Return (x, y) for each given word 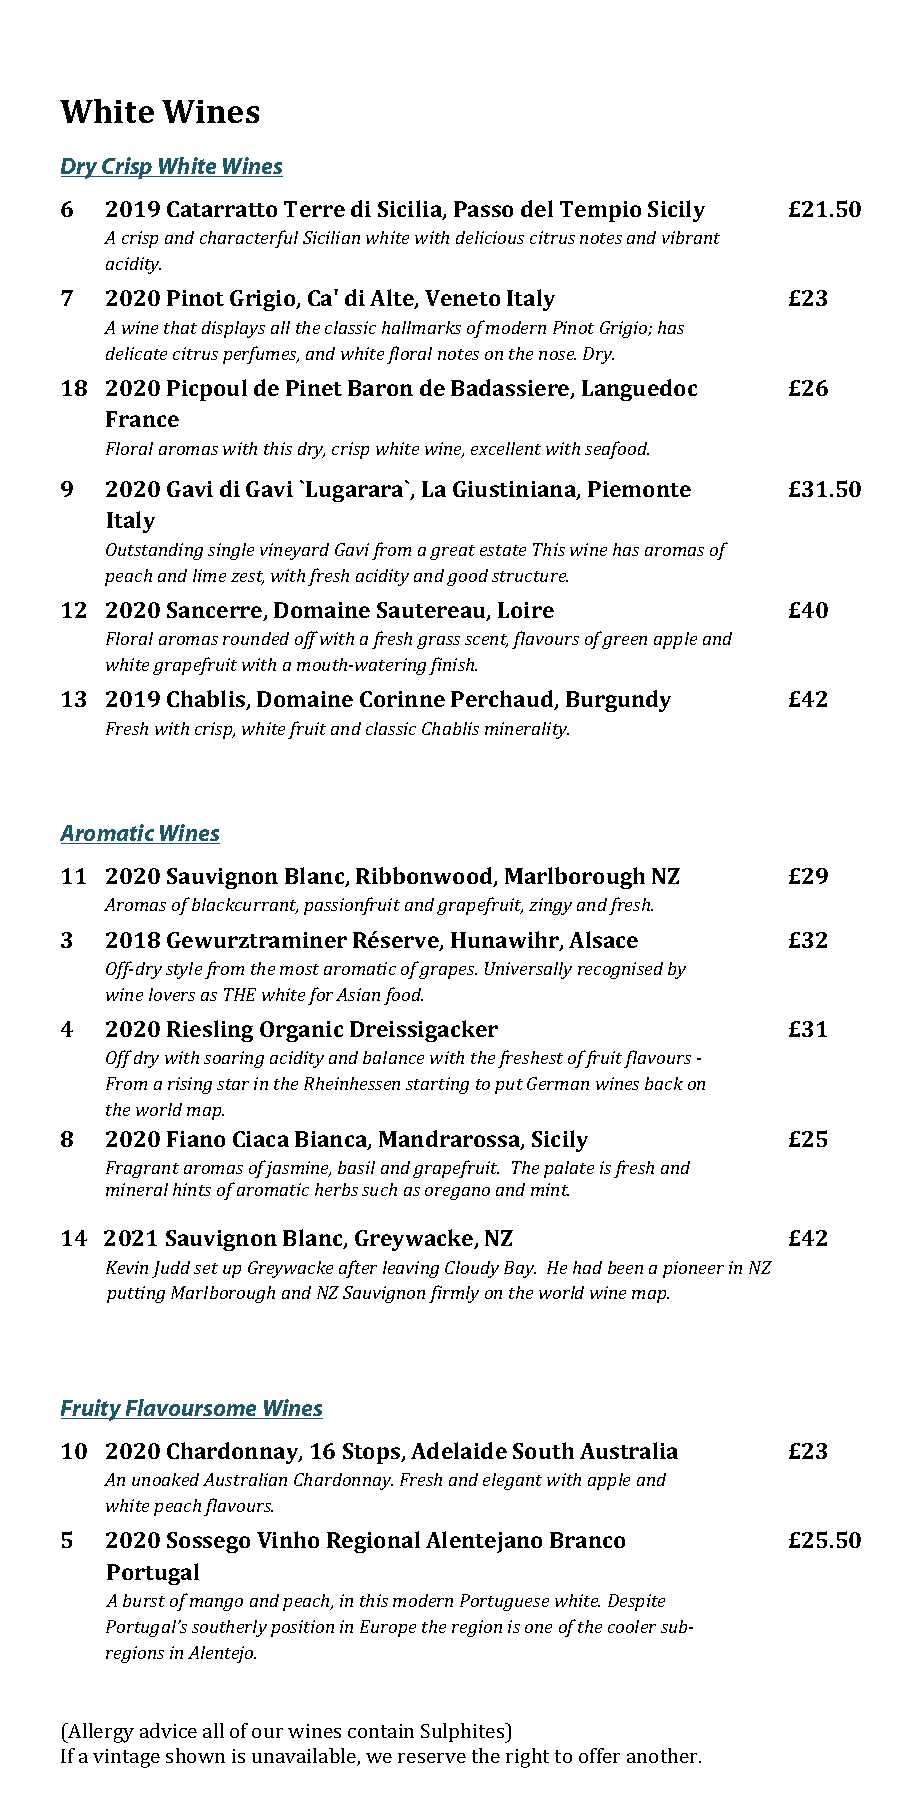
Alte (393, 299)
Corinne (402, 699)
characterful (249, 239)
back (664, 1083)
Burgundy (618, 701)
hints (192, 1189)
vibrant (691, 237)
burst (144, 1600)
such (379, 1189)
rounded (256, 638)
